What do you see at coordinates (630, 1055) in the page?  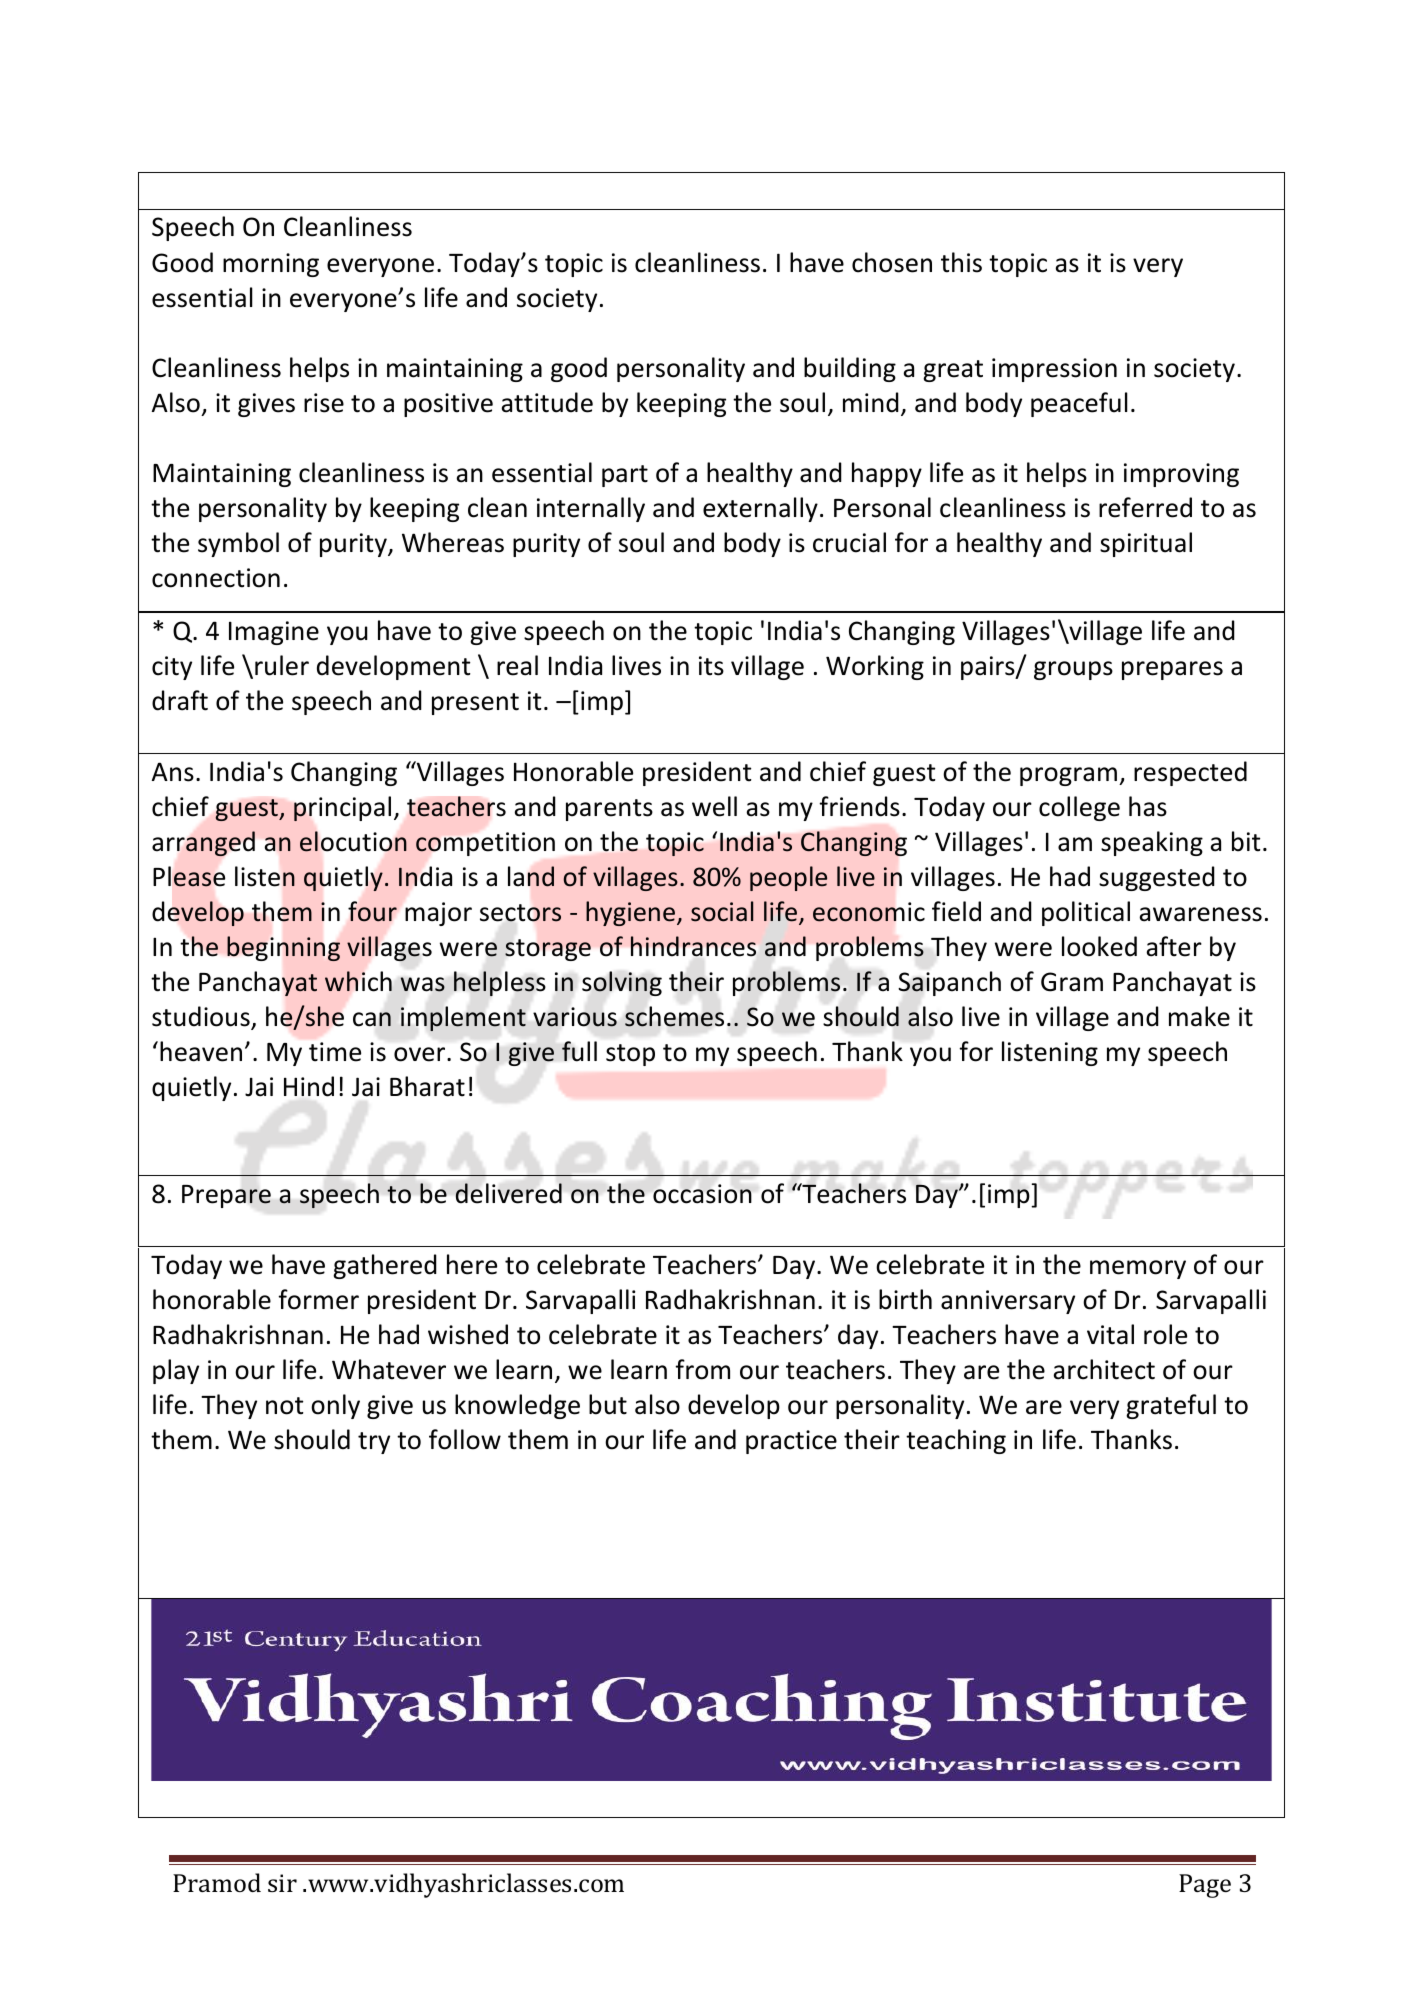 I see `stop` at bounding box center [630, 1055].
